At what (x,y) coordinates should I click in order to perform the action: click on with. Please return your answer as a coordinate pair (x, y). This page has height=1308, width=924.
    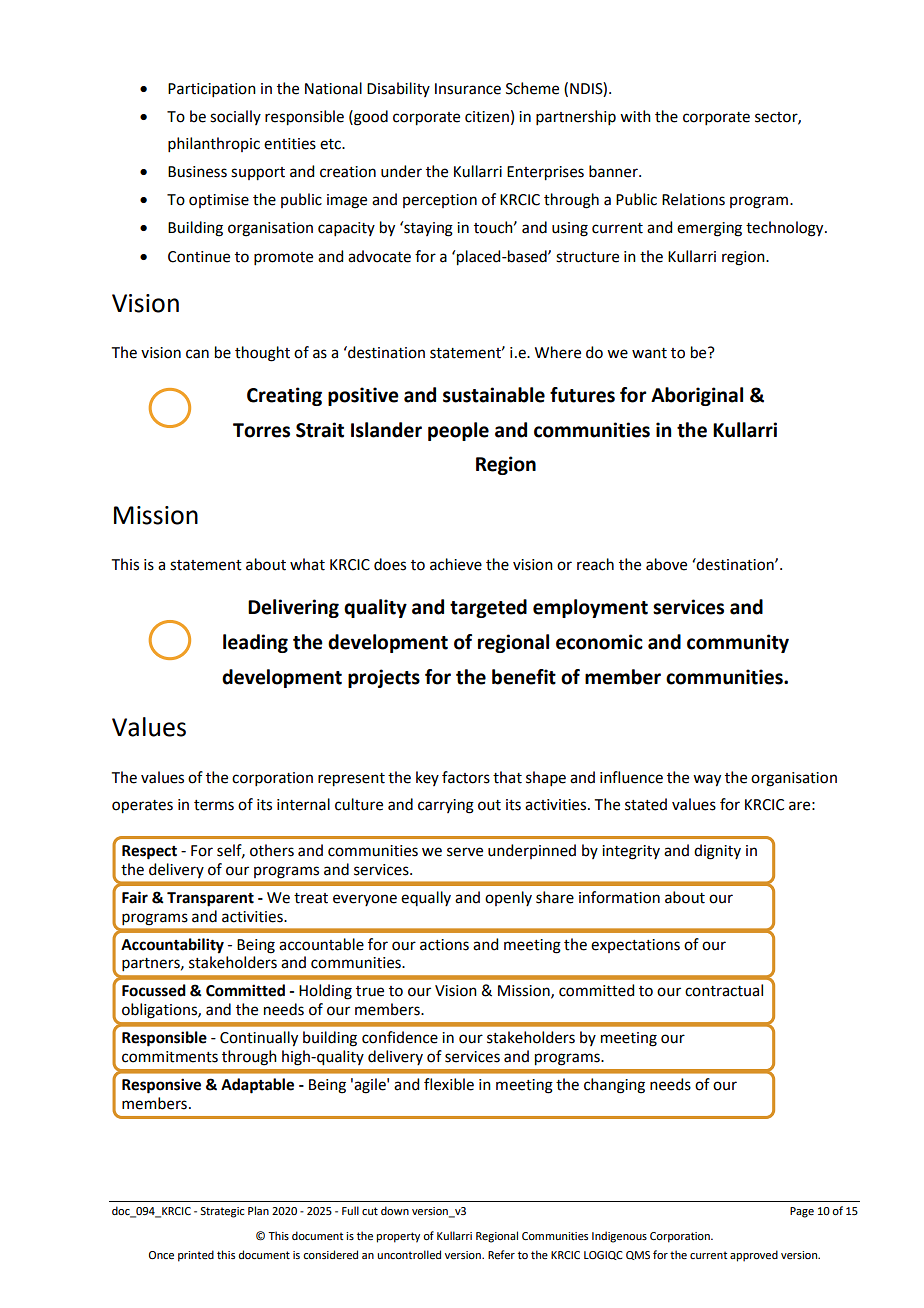
    Looking at the image, I should click on (635, 116).
